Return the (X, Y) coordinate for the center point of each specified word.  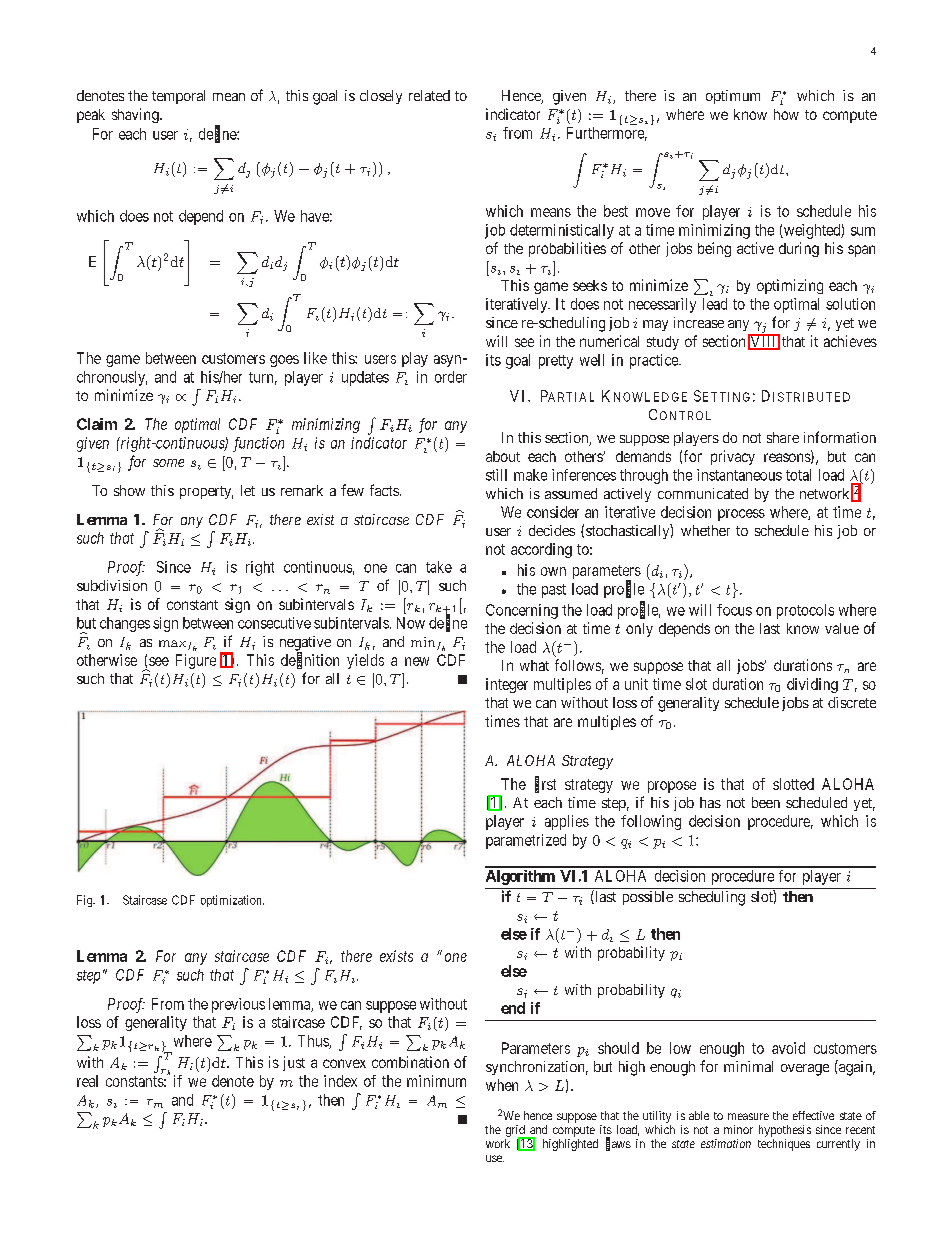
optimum (733, 97)
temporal (178, 97)
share (783, 437)
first (545, 784)
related (429, 95)
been (766, 802)
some (168, 463)
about (503, 456)
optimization (232, 901)
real (87, 1081)
